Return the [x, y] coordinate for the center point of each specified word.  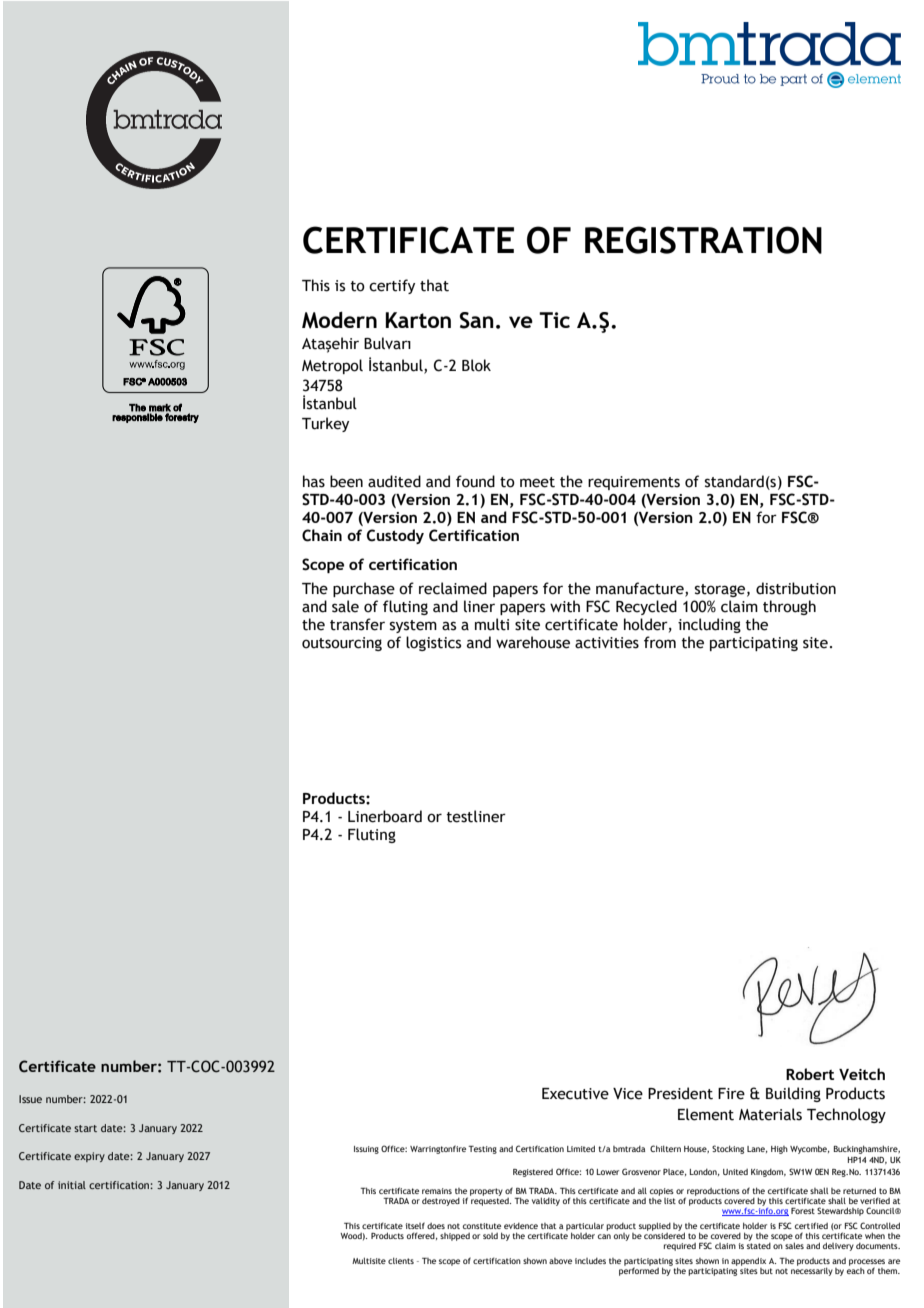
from [660, 642]
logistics [433, 643]
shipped [455, 1237]
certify [392, 286]
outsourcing [342, 644]
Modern [339, 320]
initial [72, 1185]
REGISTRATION [703, 240]
